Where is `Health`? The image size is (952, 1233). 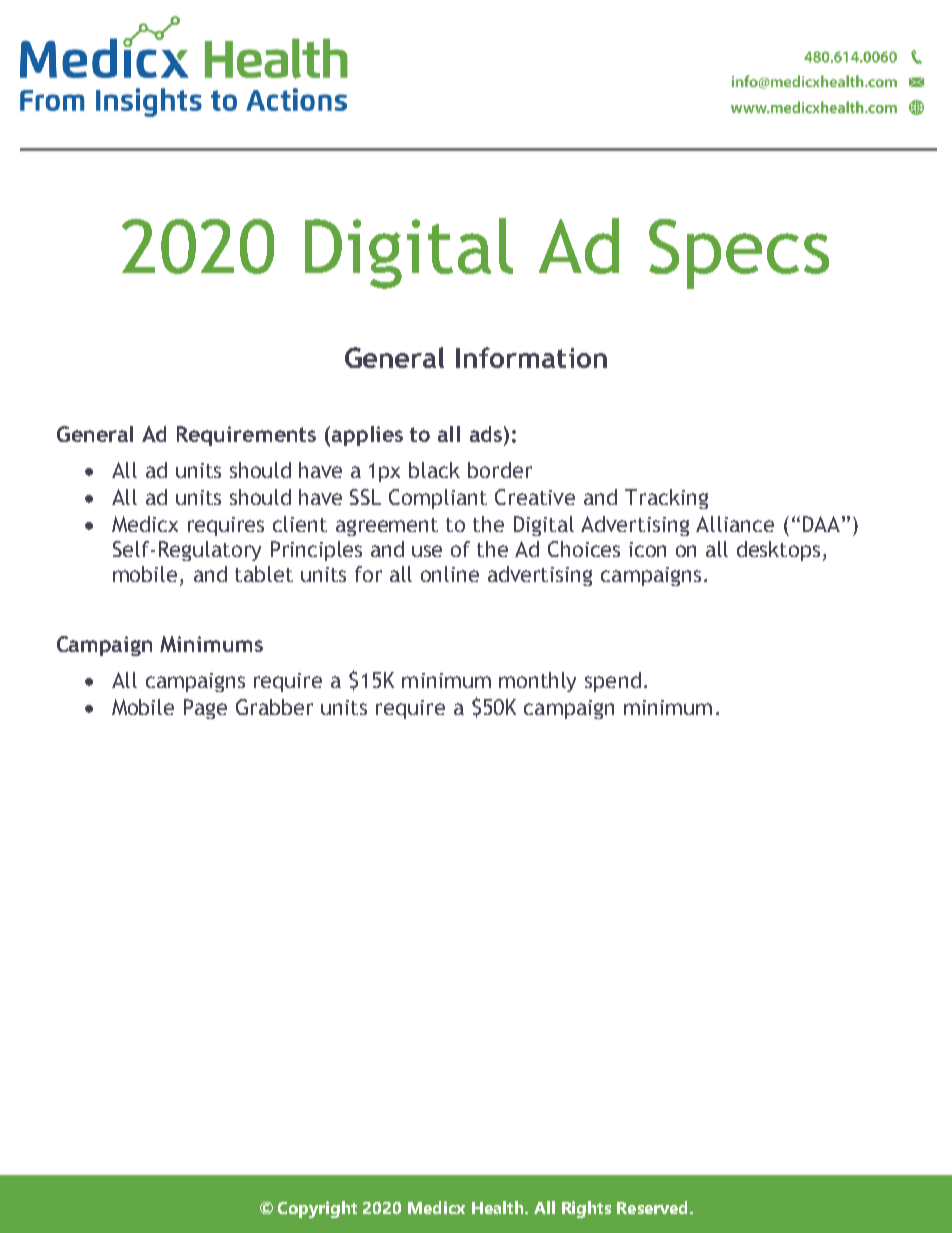 Health is located at coordinates (499, 1207).
